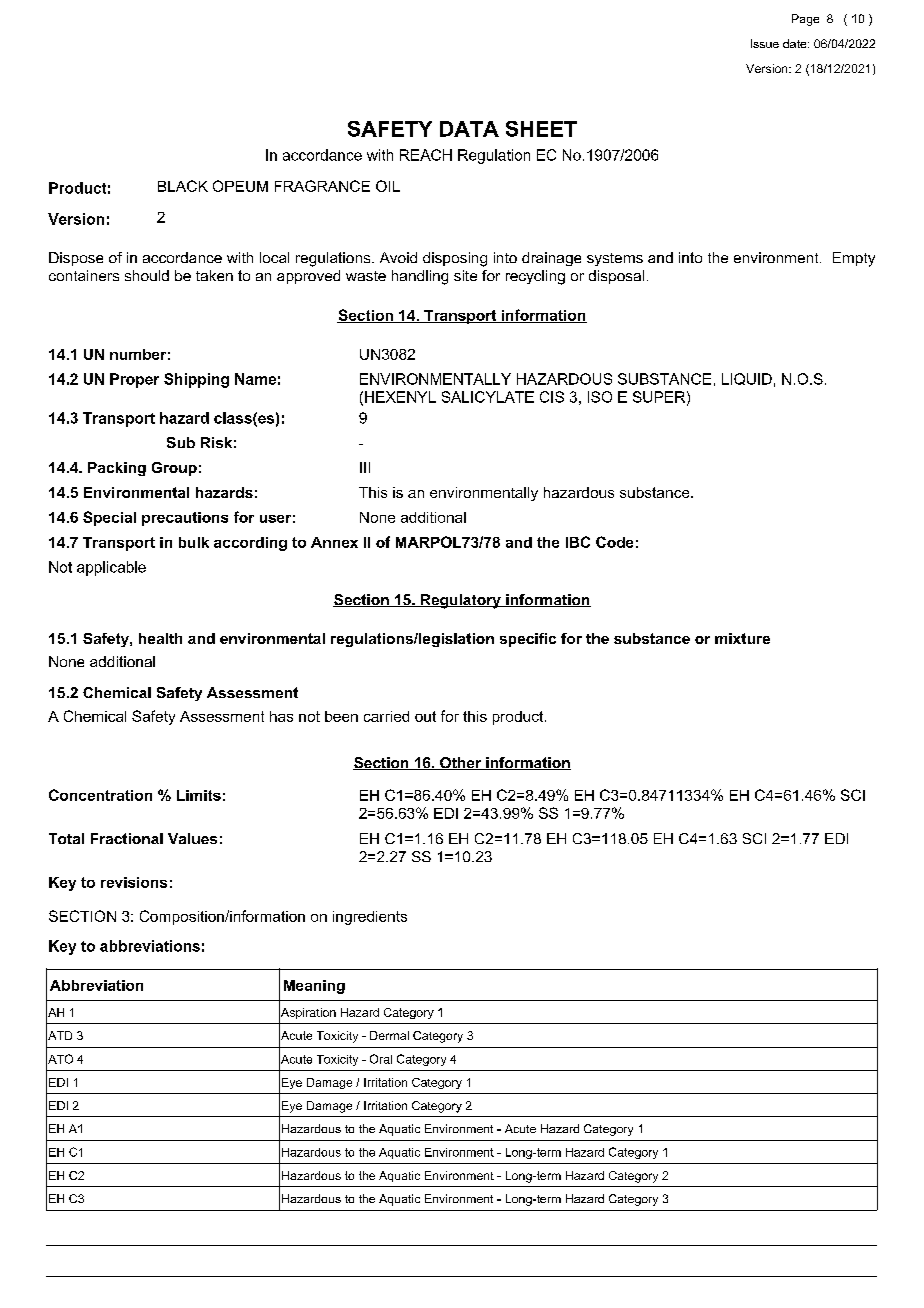 Image resolution: width=924 pixels, height=1308 pixels. What do you see at coordinates (314, 987) in the screenshot?
I see `Meaning` at bounding box center [314, 987].
